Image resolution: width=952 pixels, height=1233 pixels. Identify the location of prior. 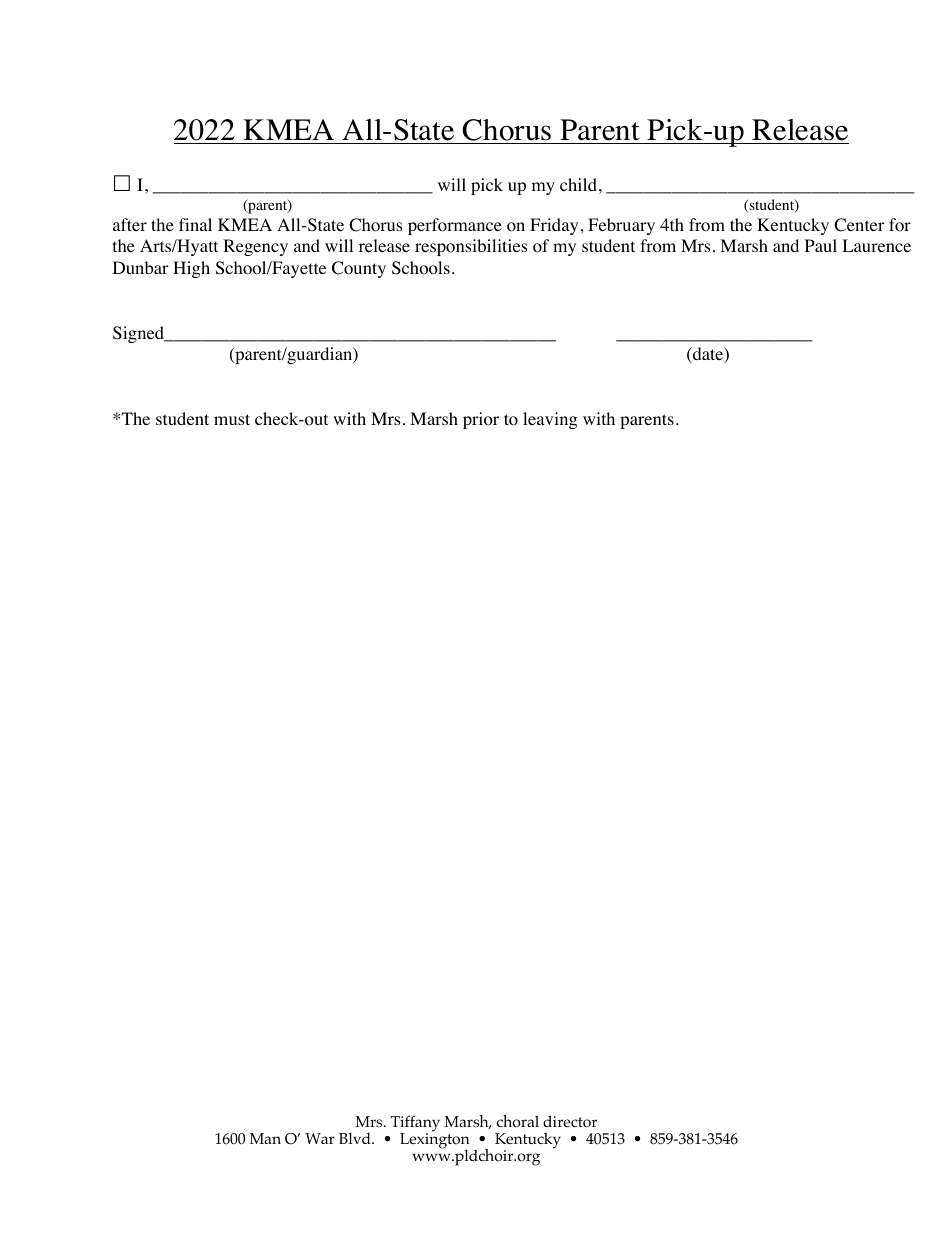
(481, 420).
